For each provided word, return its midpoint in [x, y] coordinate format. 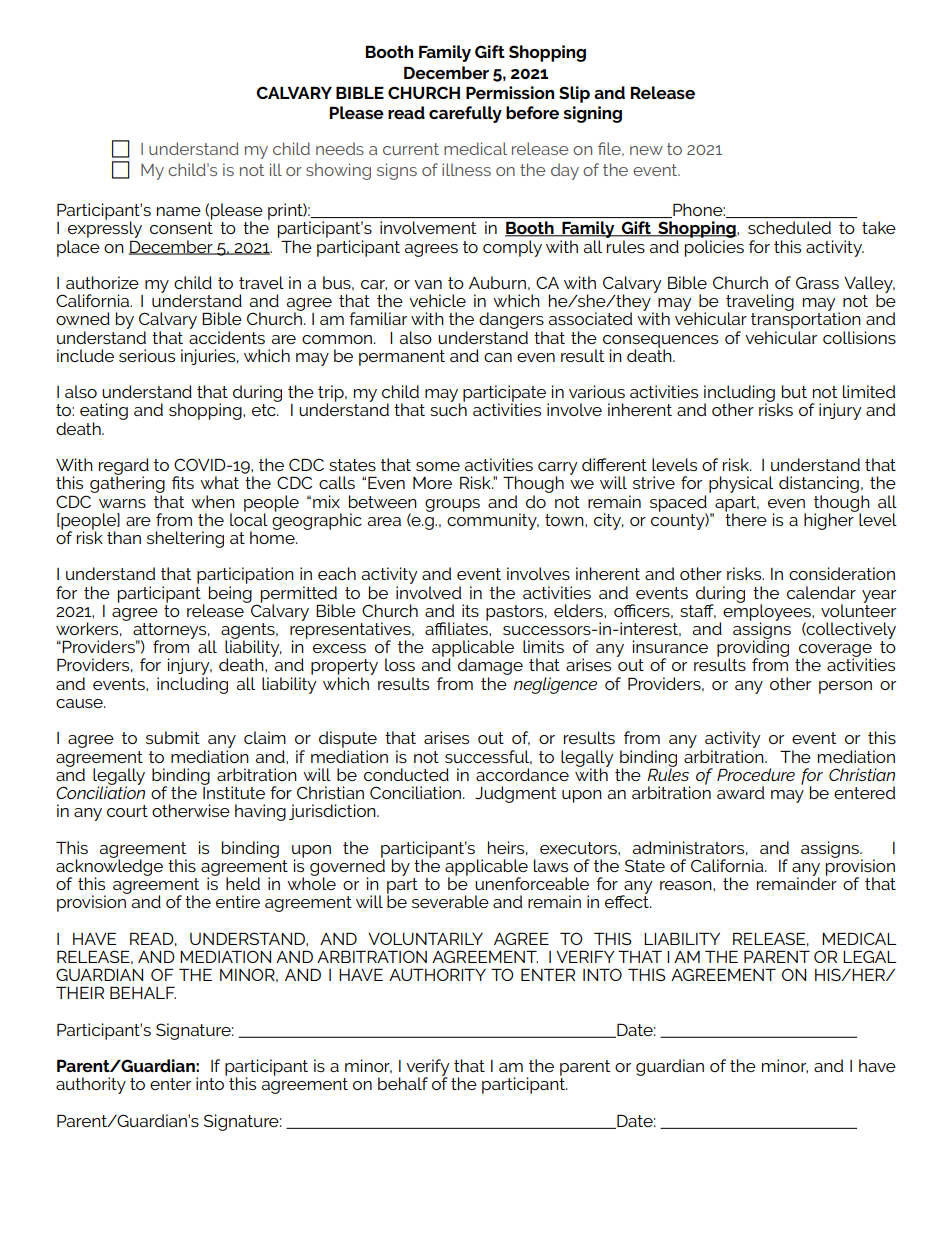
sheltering [185, 539]
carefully [465, 114]
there [746, 518]
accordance [522, 774]
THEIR [80, 993]
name [179, 211]
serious [147, 355]
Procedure [756, 774]
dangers [511, 322]
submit [173, 737]
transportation [806, 321]
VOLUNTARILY [425, 938]
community [493, 520]
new [646, 150]
